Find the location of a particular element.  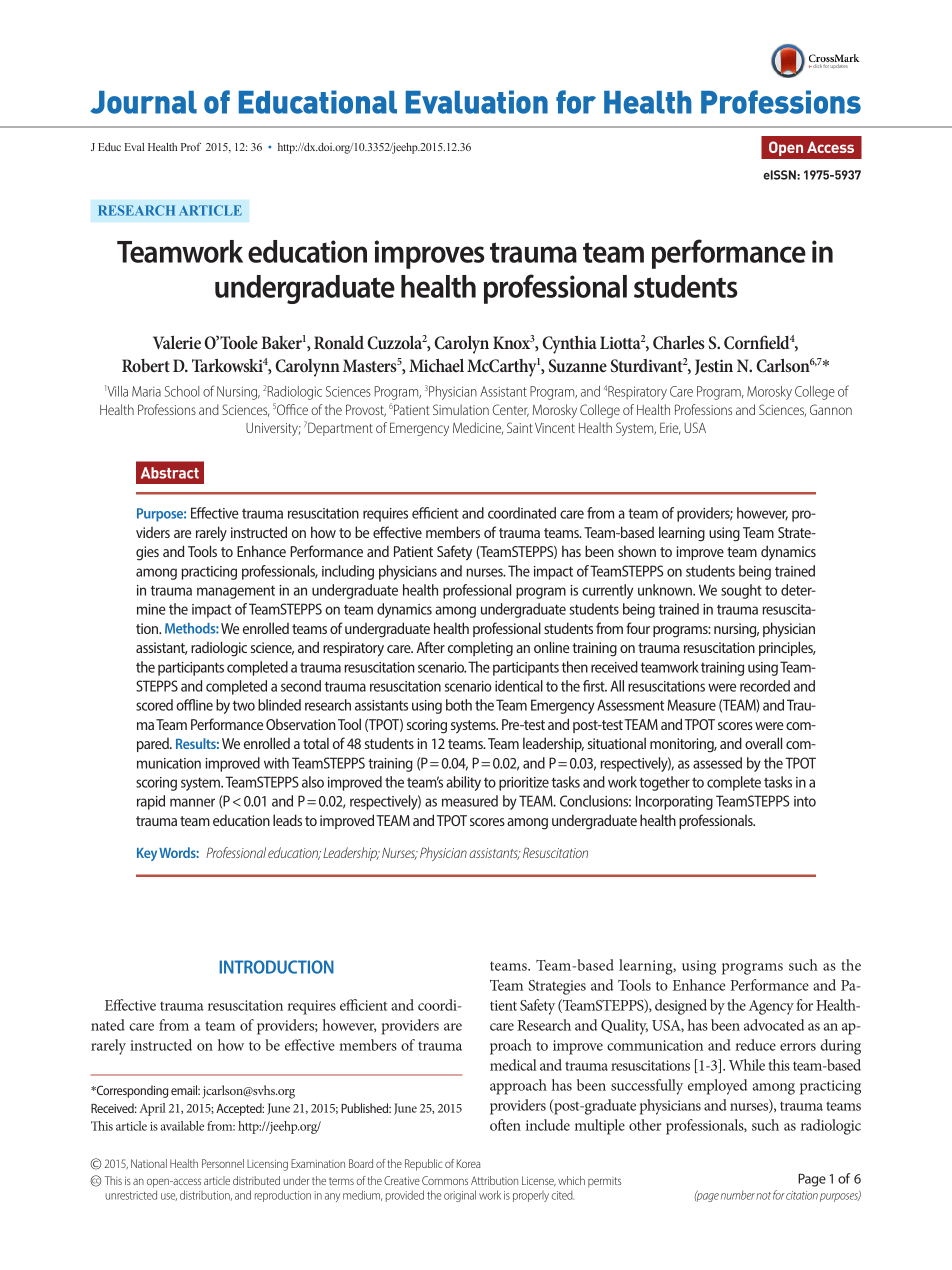

Cynthia is located at coordinates (569, 344).
